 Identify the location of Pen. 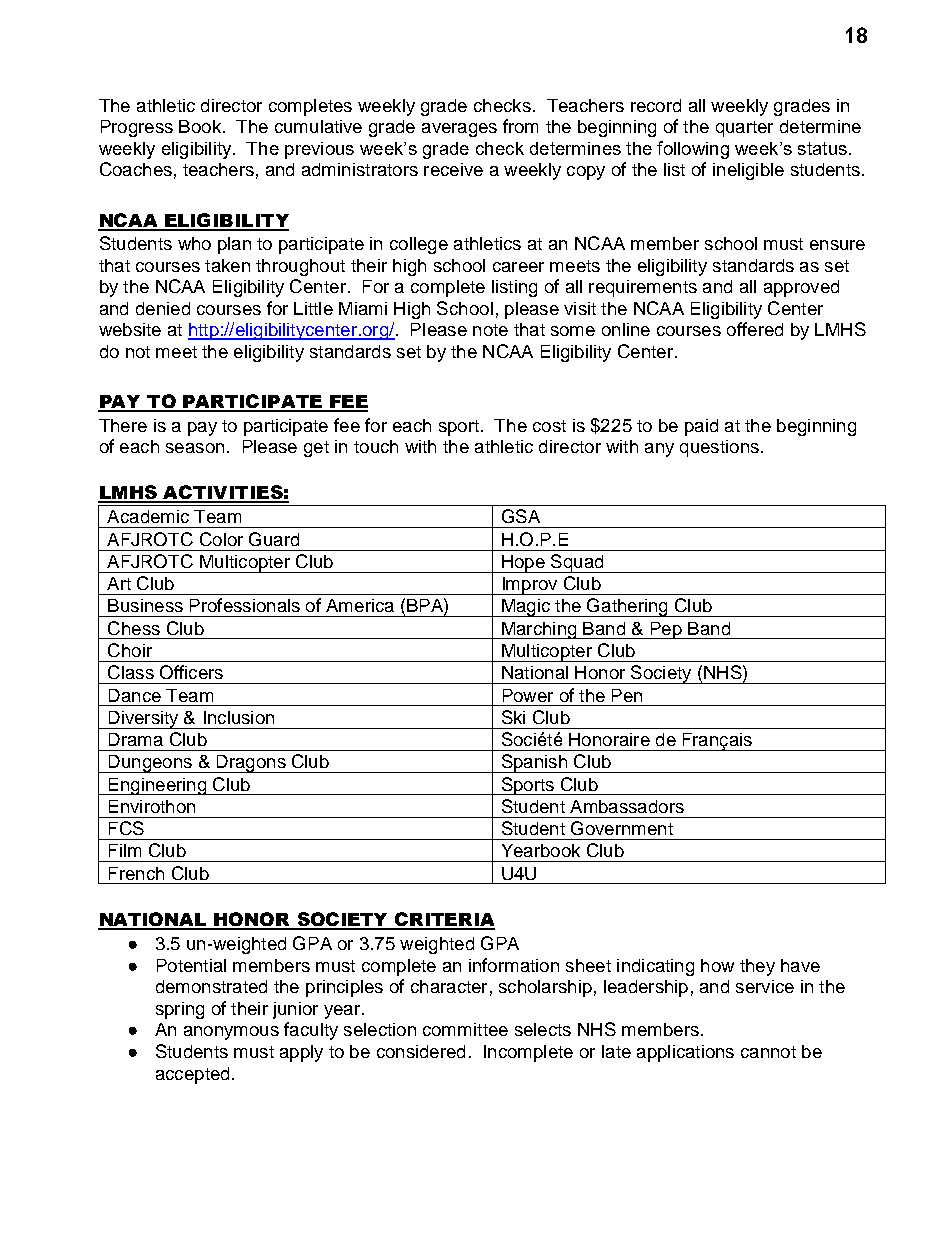
(627, 695).
